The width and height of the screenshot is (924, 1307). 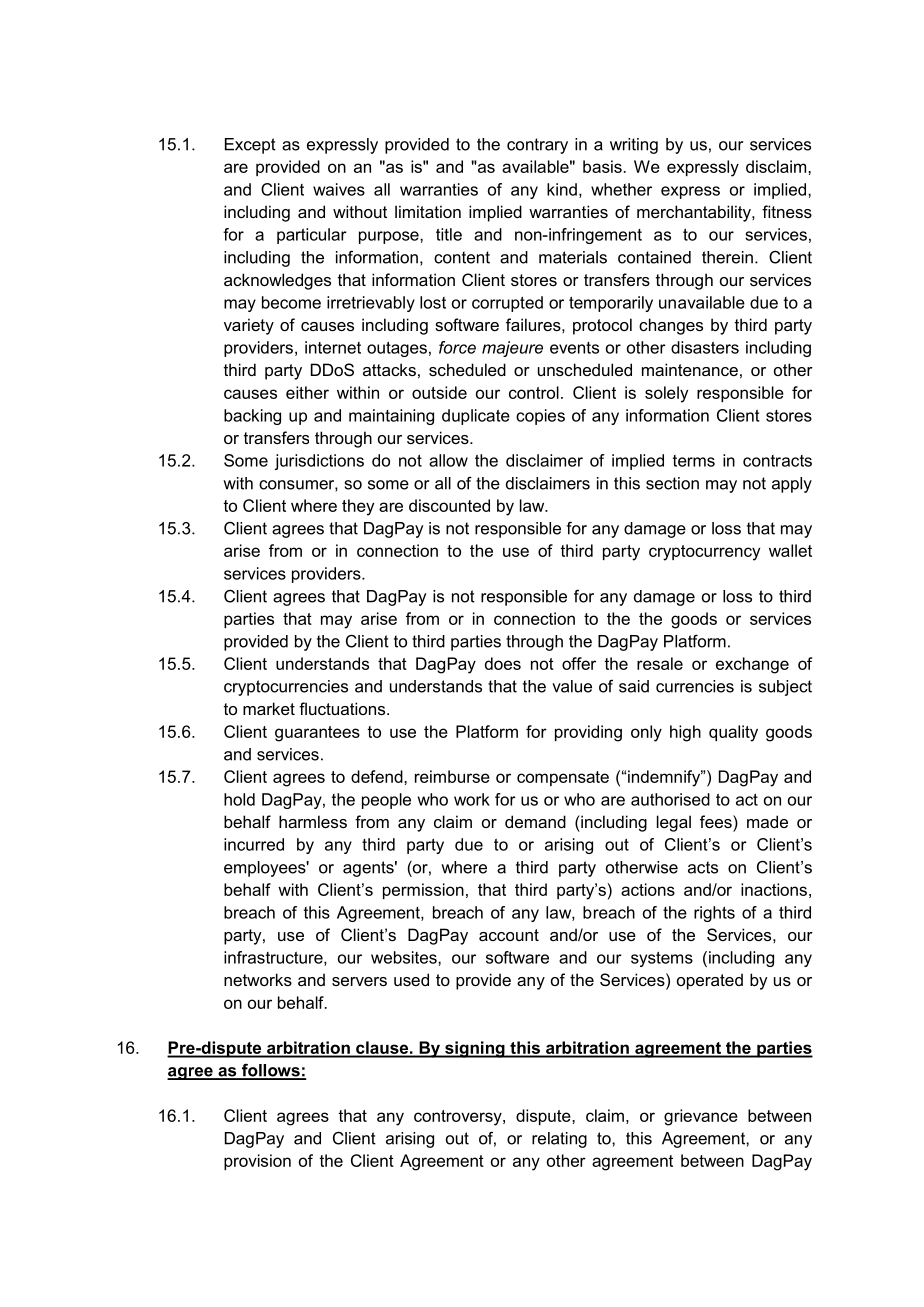 I want to click on demand, so click(x=535, y=821).
